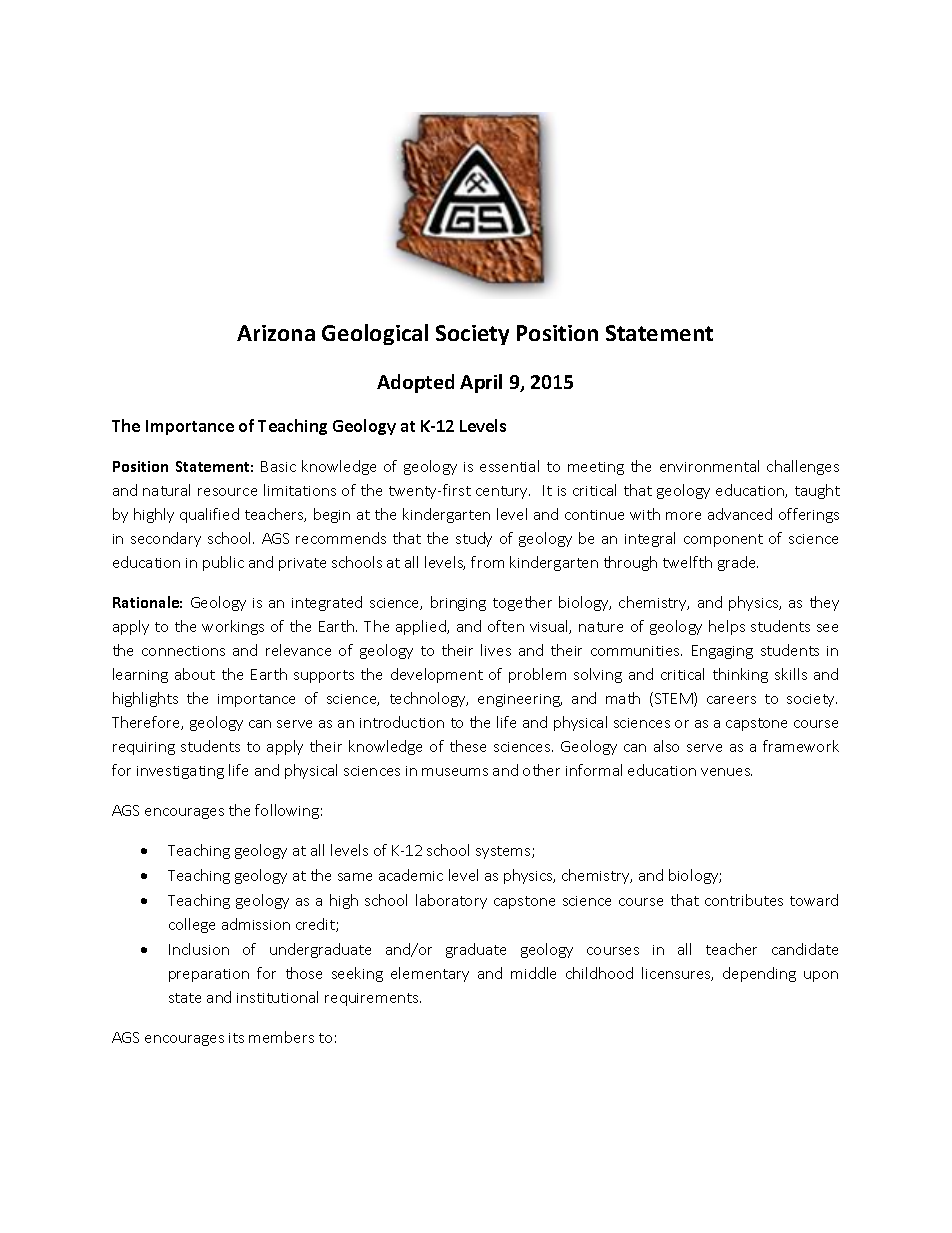 The height and width of the page is (1233, 952). What do you see at coordinates (744, 900) in the page?
I see `contributes` at bounding box center [744, 900].
